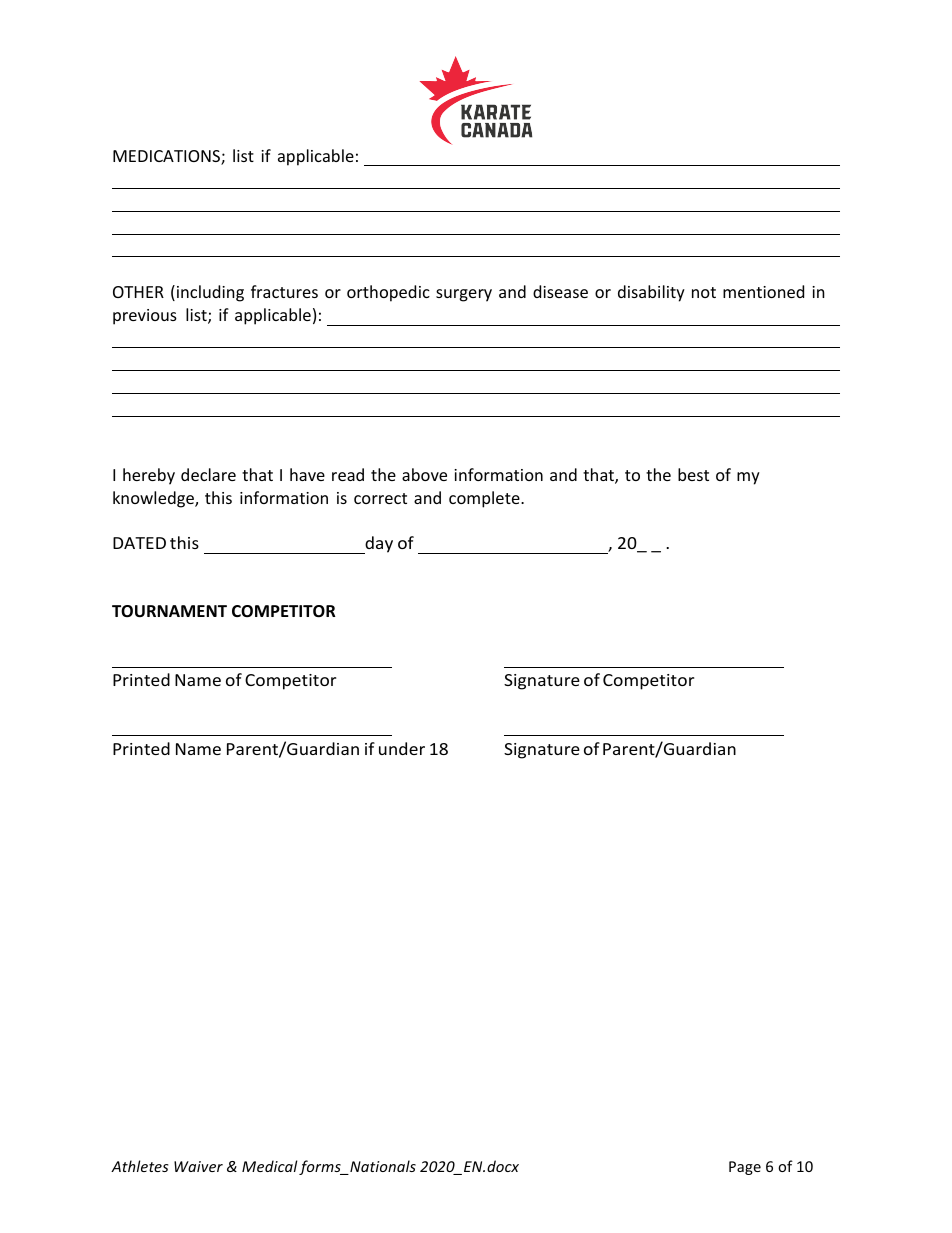 The height and width of the page is (1233, 952). Describe the element at coordinates (485, 499) in the page. I see `complete` at that location.
